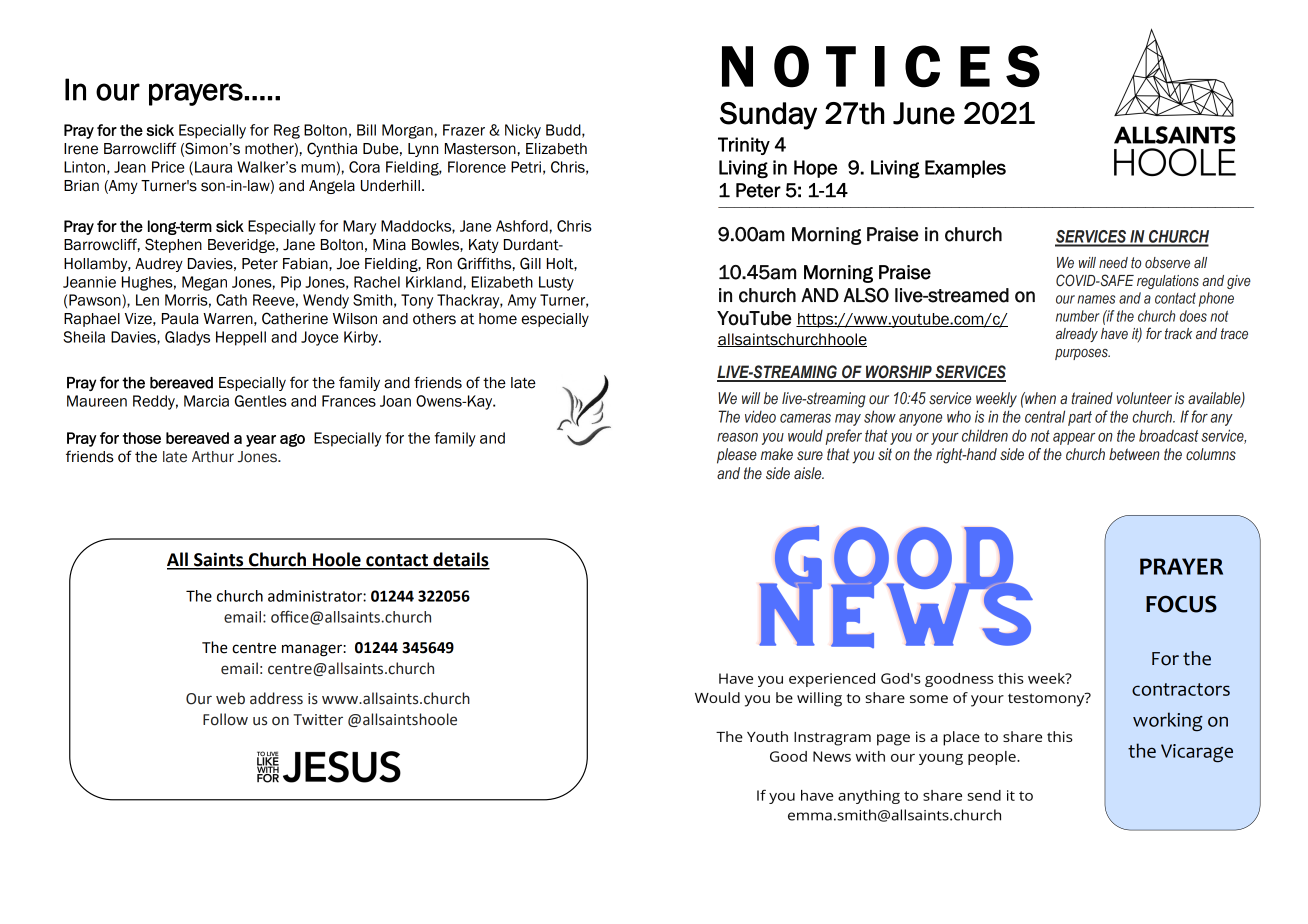  What do you see at coordinates (1181, 604) in the image?
I see `FOCUS` at bounding box center [1181, 604].
